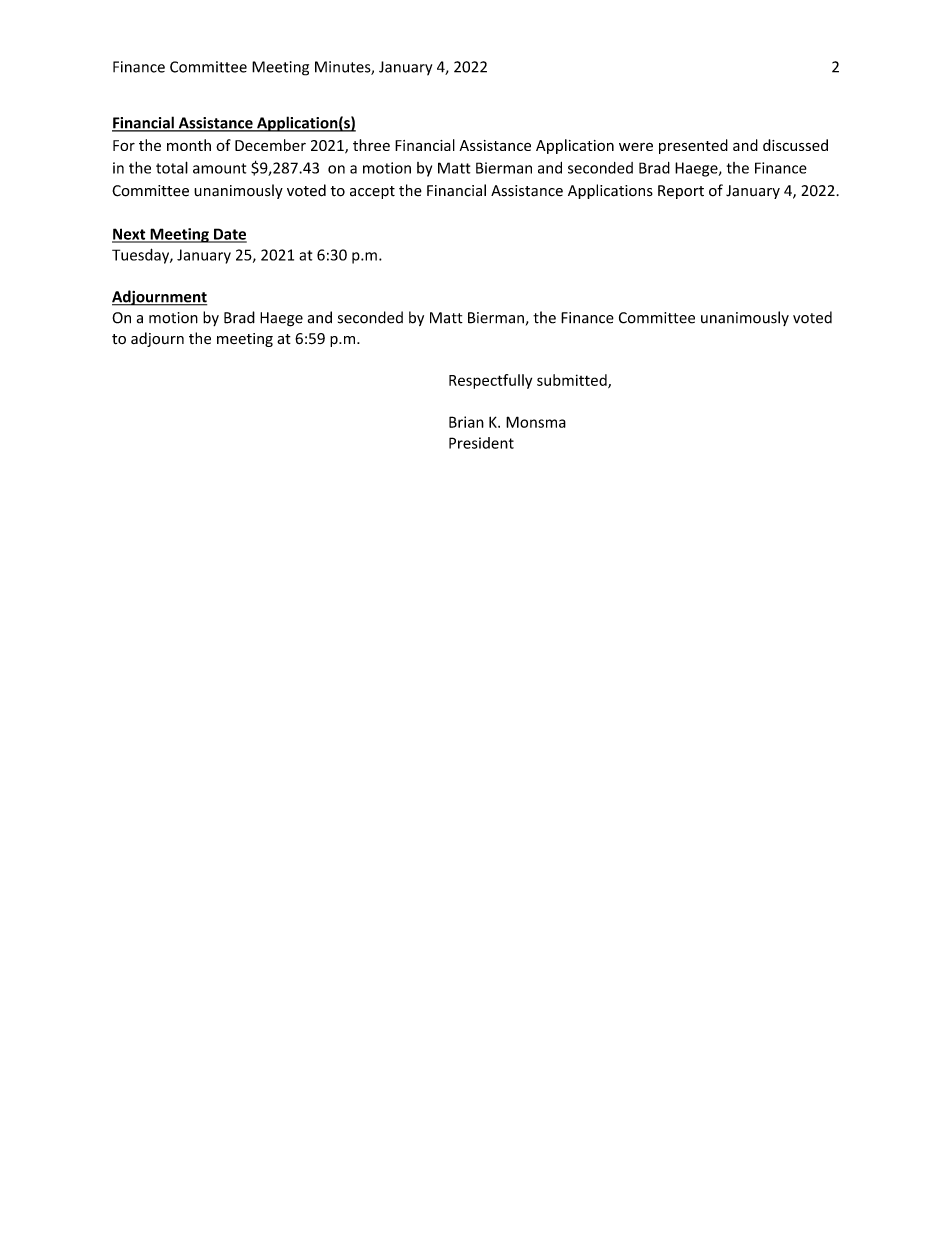 Image resolution: width=952 pixels, height=1233 pixels. Describe the element at coordinates (490, 381) in the page. I see `Respectfully` at that location.
